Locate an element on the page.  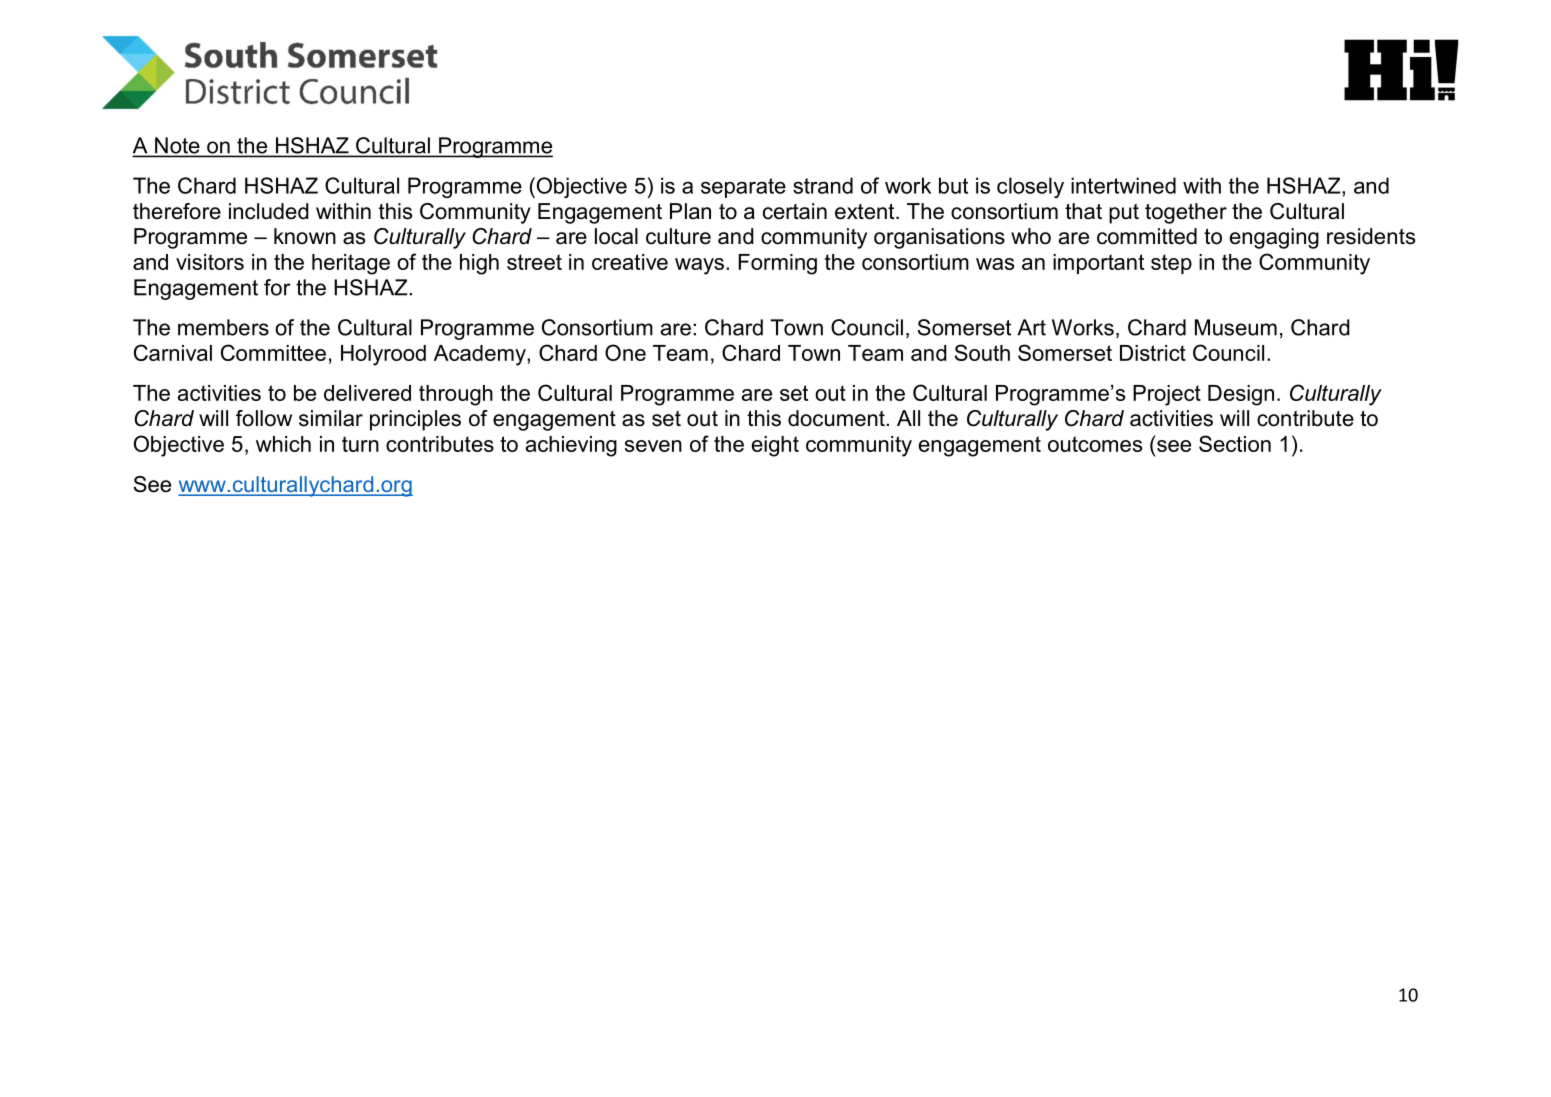
known is located at coordinates (305, 236).
